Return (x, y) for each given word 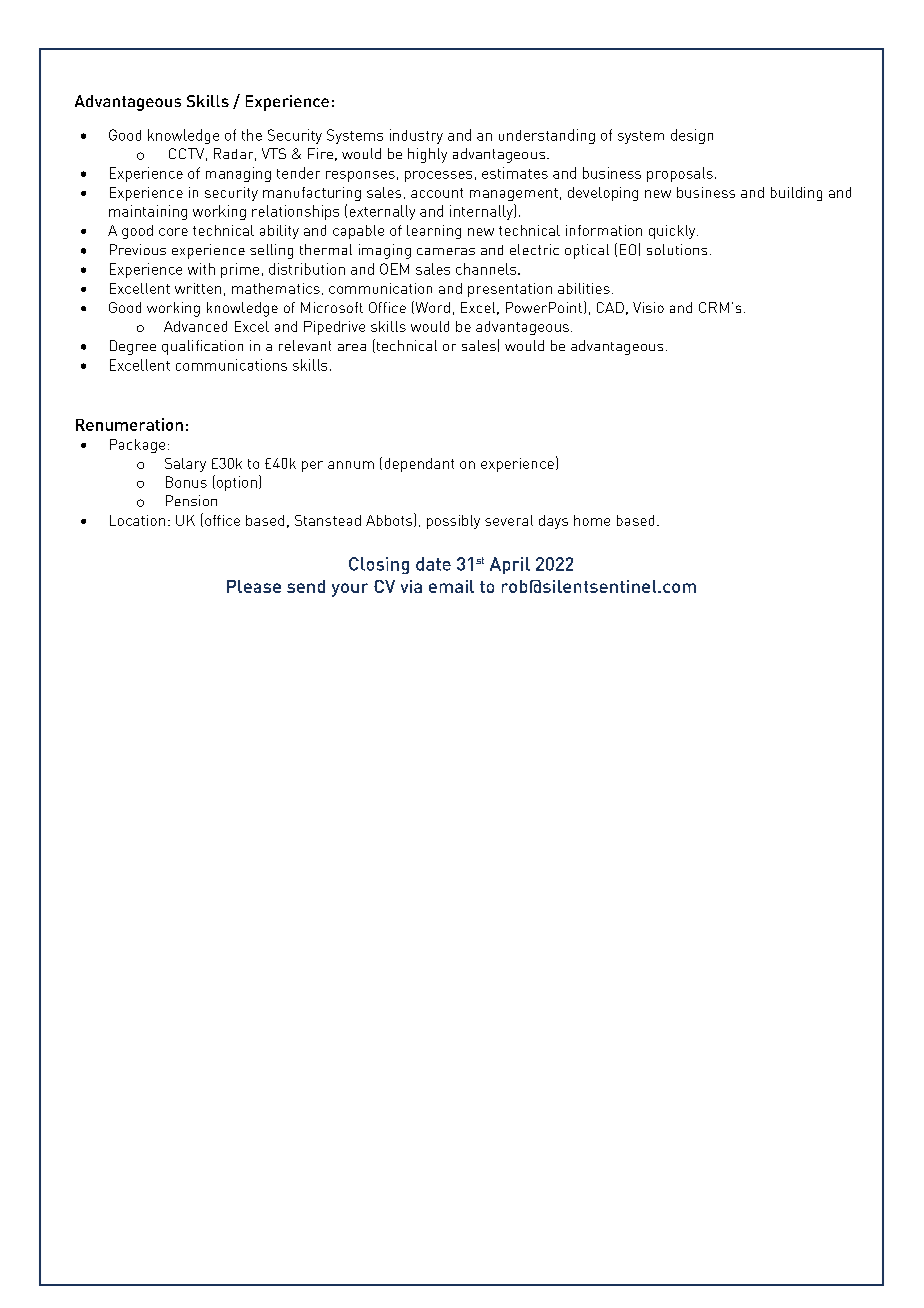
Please (254, 586)
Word (431, 307)
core (173, 232)
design (692, 136)
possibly (453, 522)
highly (427, 155)
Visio (648, 307)
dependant (419, 465)
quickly (673, 232)
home (592, 520)
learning (434, 232)
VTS (274, 153)
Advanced (195, 326)
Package (137, 446)
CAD (610, 307)
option (235, 483)
